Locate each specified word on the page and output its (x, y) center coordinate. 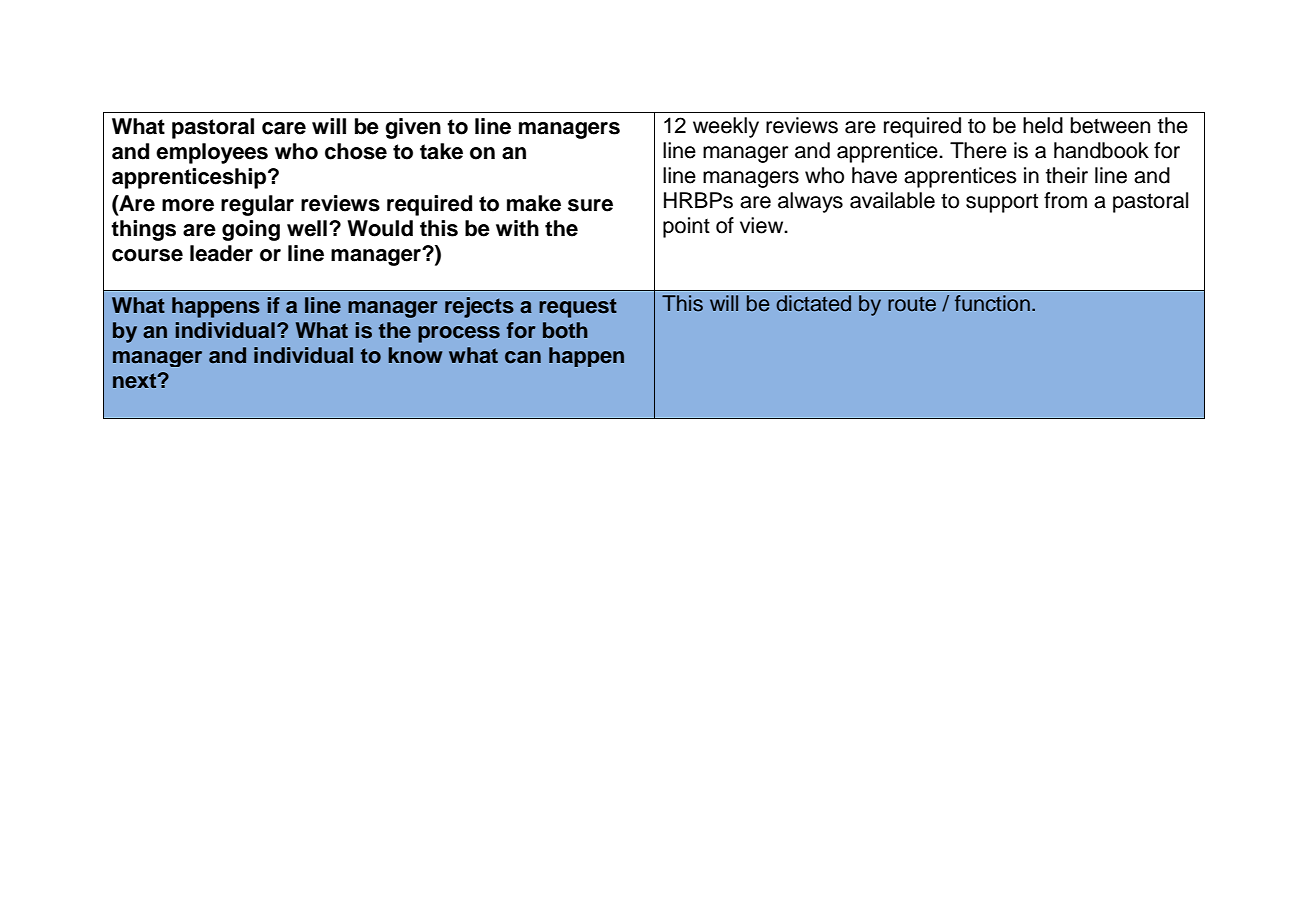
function (992, 303)
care (284, 128)
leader (221, 253)
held (1043, 125)
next (136, 381)
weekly (726, 127)
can (523, 357)
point (686, 227)
